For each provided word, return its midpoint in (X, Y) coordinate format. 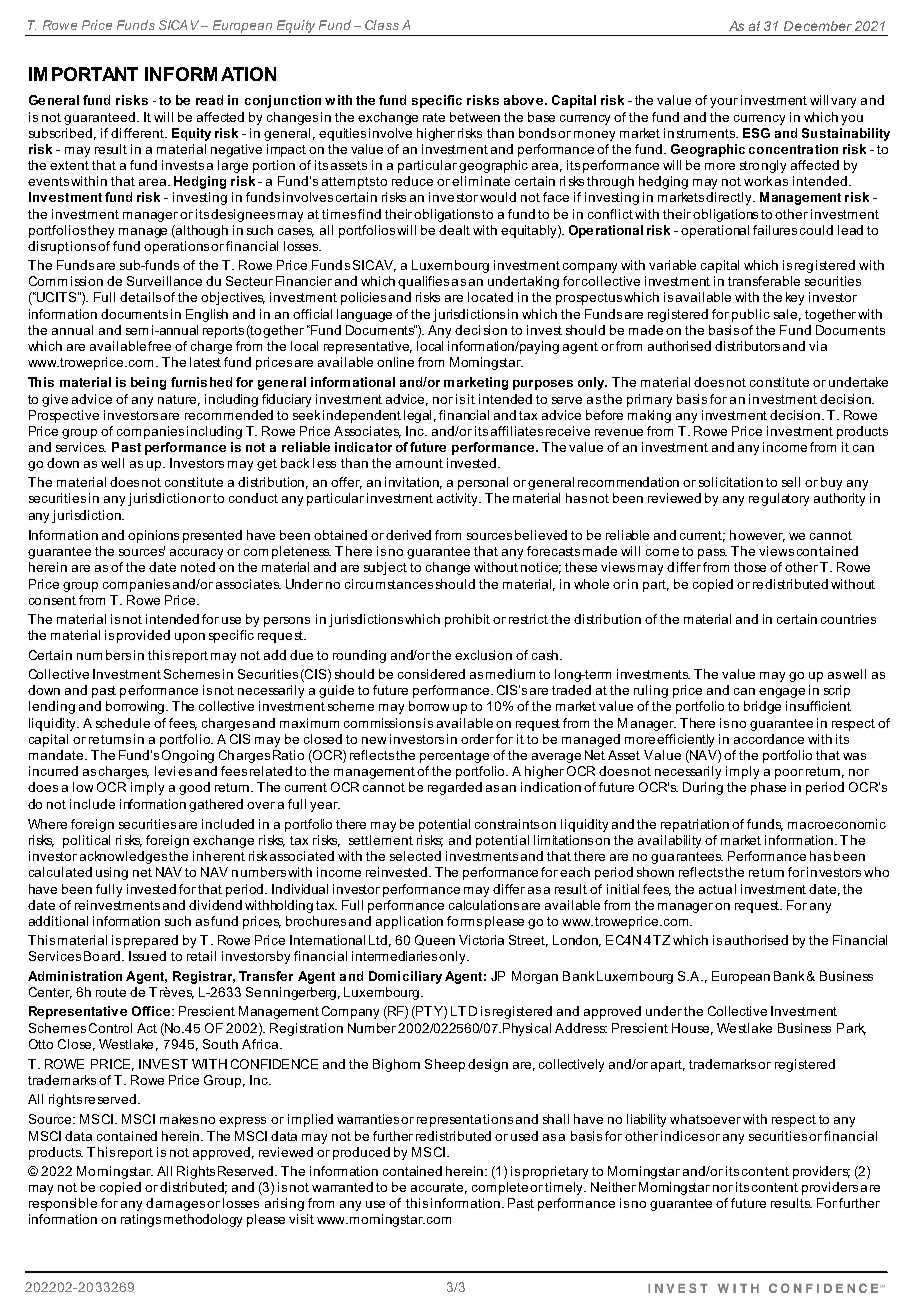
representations (465, 1120)
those (750, 567)
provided (143, 636)
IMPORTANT (83, 74)
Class (382, 25)
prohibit (467, 620)
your (724, 103)
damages (175, 1204)
